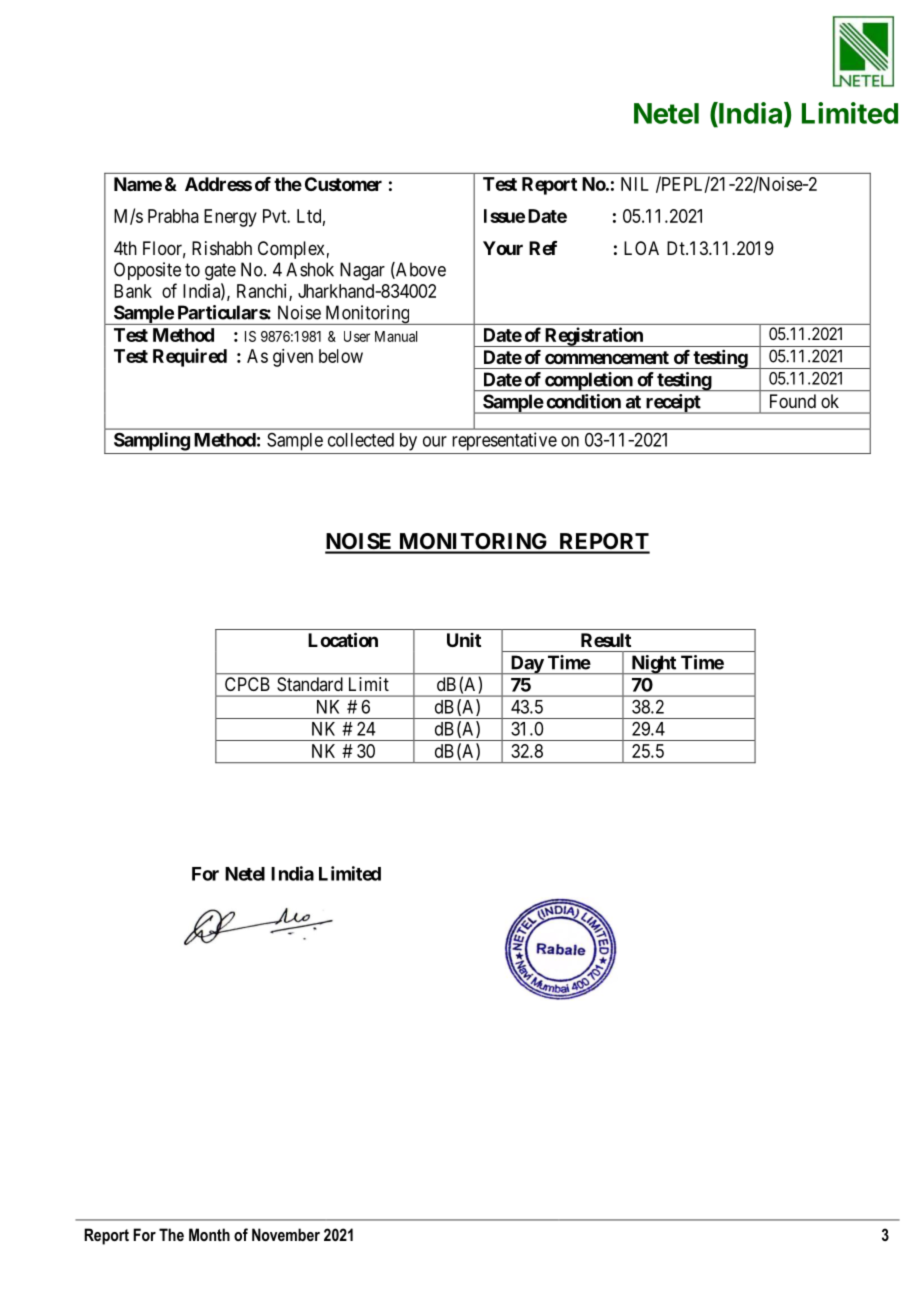  Describe the element at coordinates (343, 639) in the image. I see `Location` at that location.
